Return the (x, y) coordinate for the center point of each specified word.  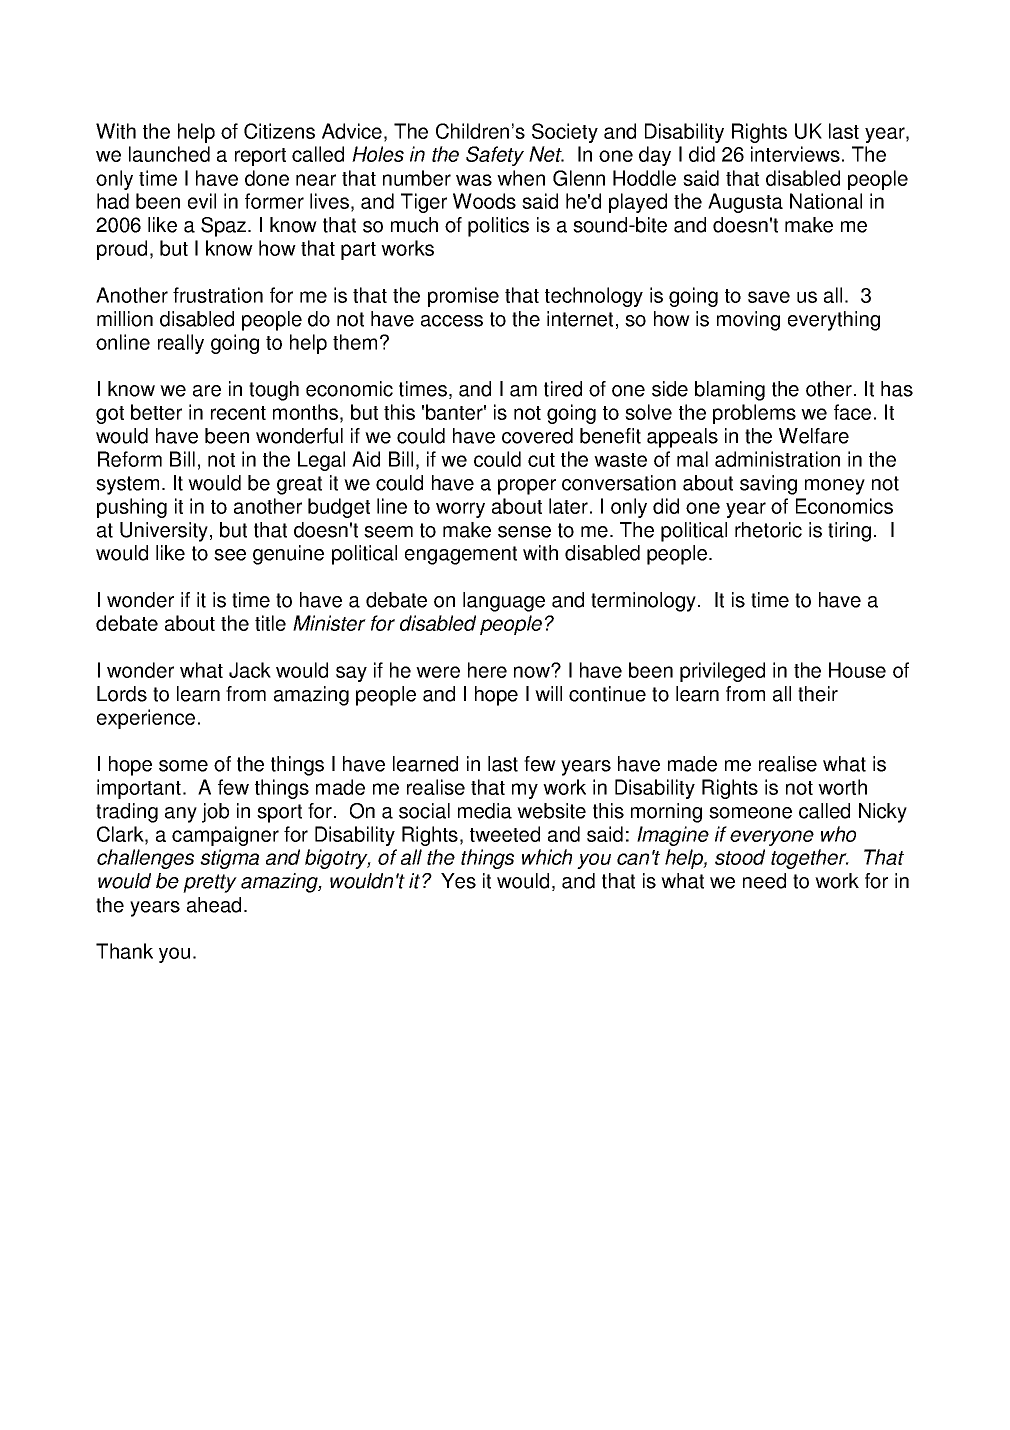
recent (238, 413)
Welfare (814, 436)
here (487, 670)
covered (537, 436)
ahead (214, 905)
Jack (250, 670)
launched (169, 154)
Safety (495, 156)
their (818, 694)
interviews (795, 154)
